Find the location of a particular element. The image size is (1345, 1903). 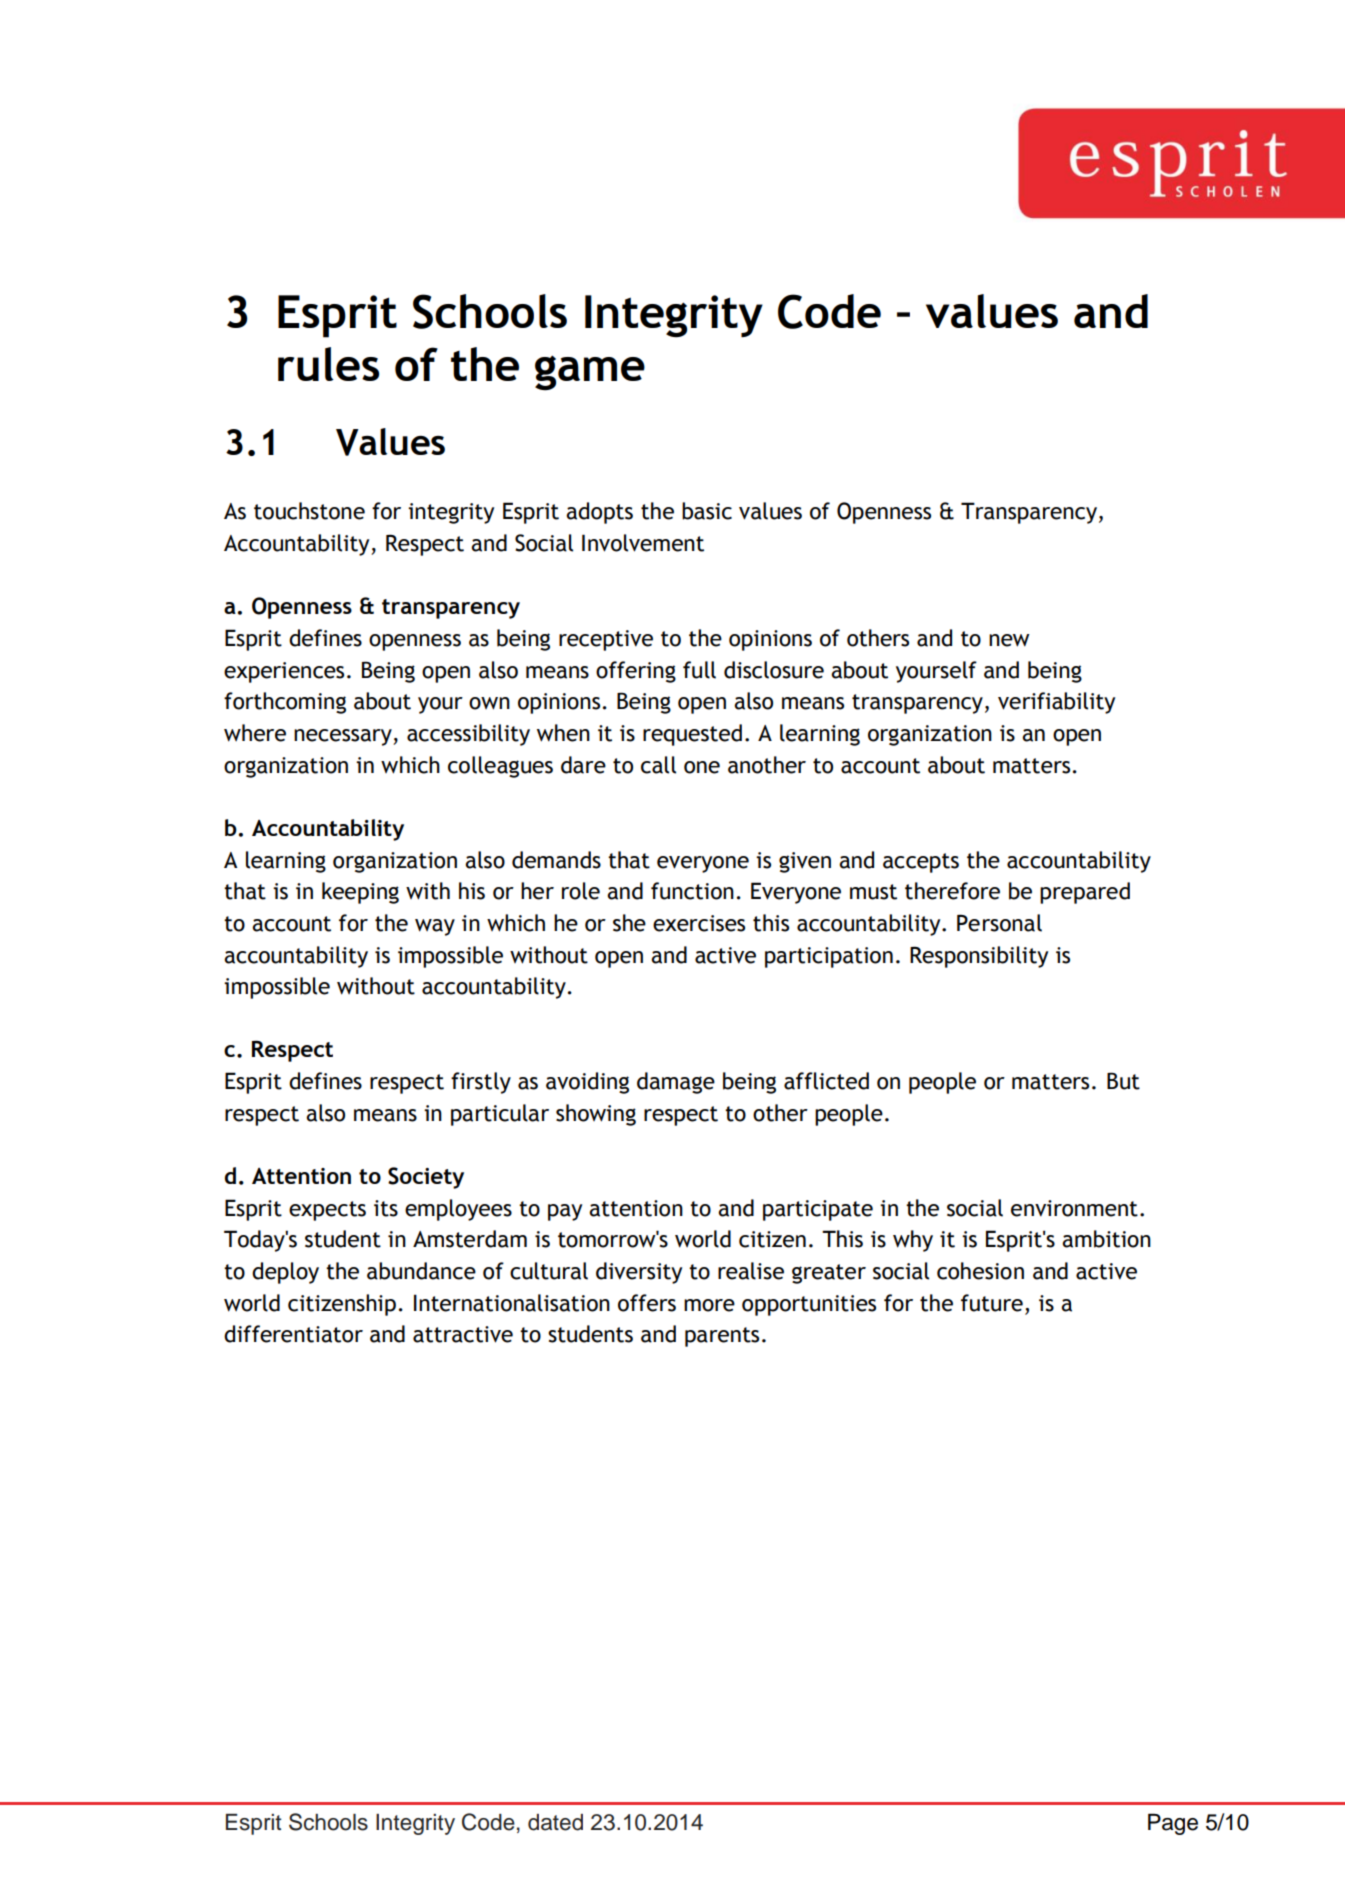

dated is located at coordinates (555, 1822).
